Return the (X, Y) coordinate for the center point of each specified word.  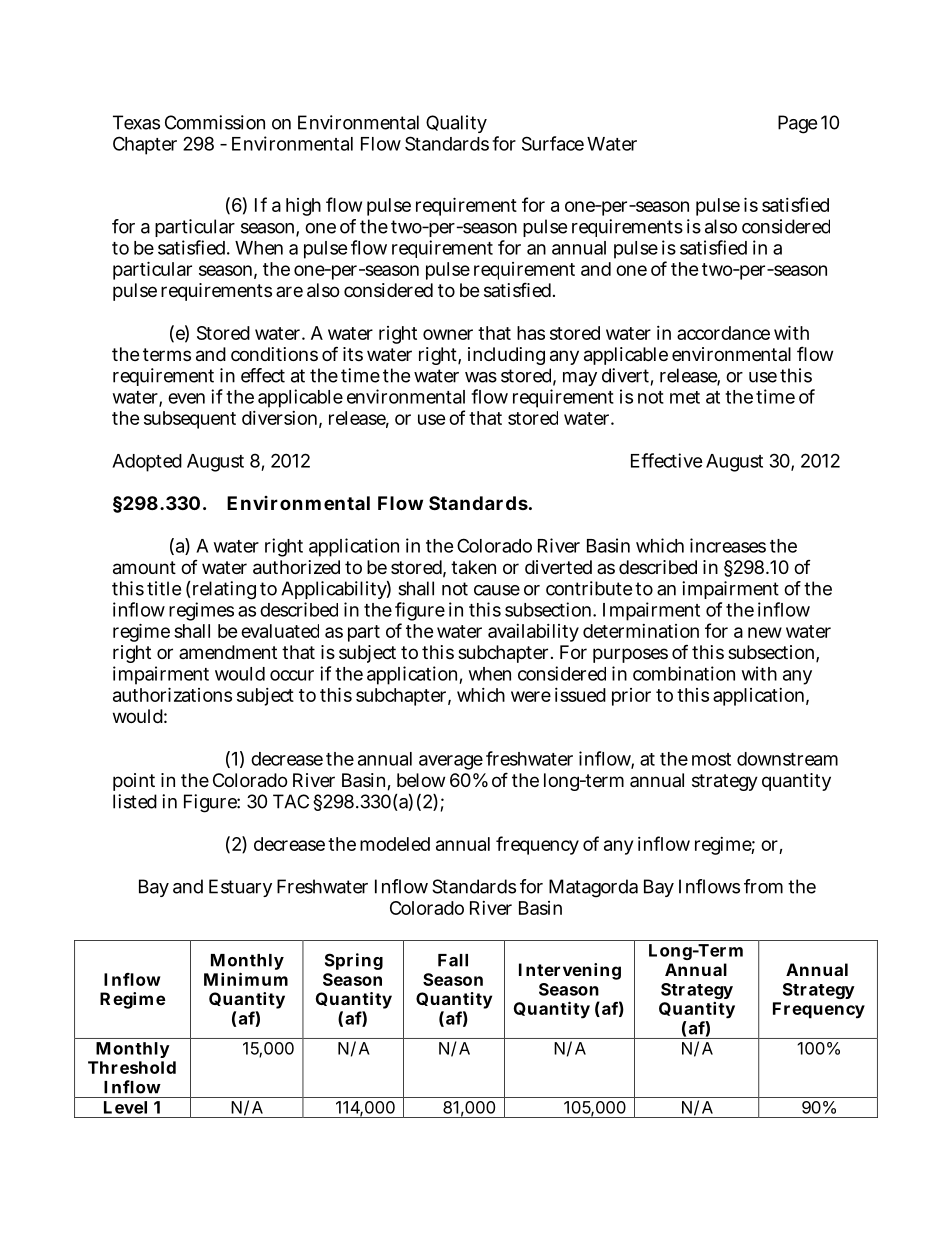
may (580, 379)
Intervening (570, 971)
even (186, 398)
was (481, 377)
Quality (456, 124)
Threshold (132, 1067)
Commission (215, 122)
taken (473, 567)
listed (135, 801)
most (711, 759)
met (685, 397)
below (421, 780)
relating (223, 590)
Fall (453, 960)
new (765, 632)
